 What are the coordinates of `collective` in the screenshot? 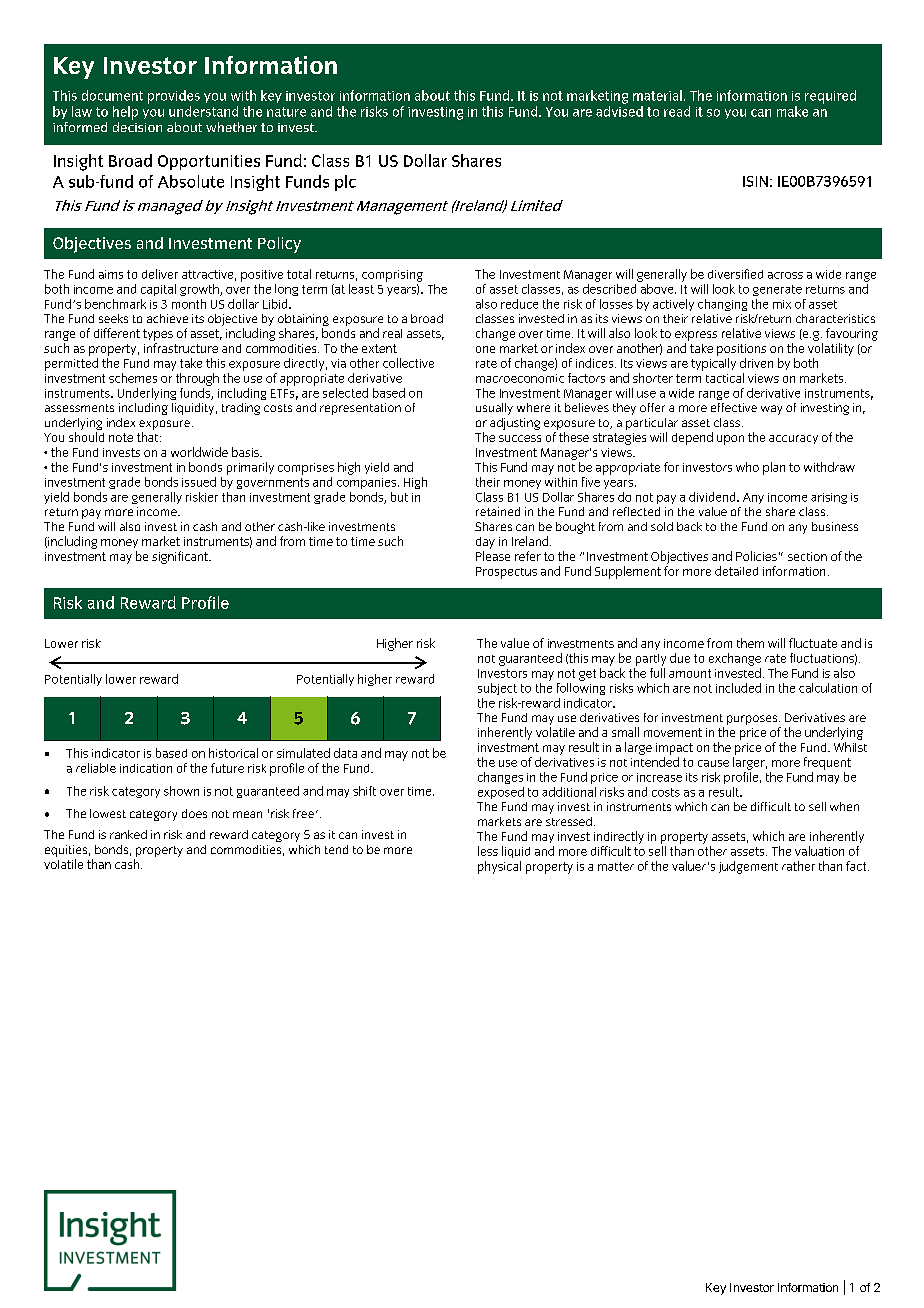 It's located at (408, 363).
